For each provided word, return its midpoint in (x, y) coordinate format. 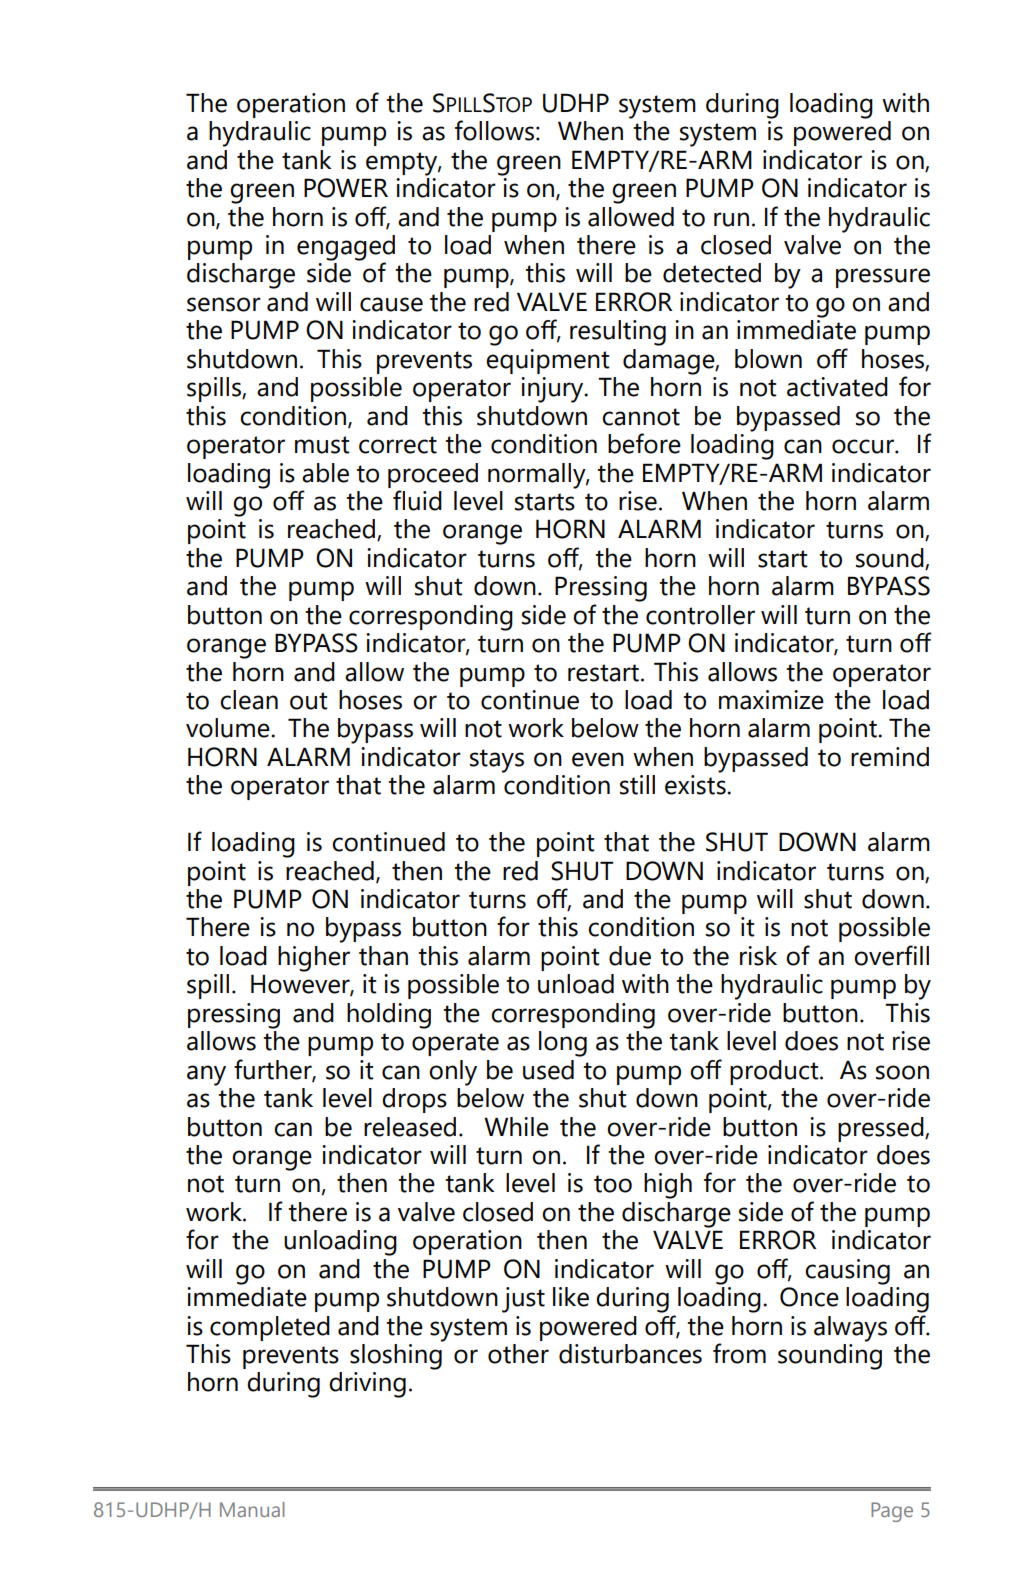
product (775, 1072)
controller (700, 615)
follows (494, 130)
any (206, 1075)
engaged (346, 249)
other (518, 1354)
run (731, 219)
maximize (771, 700)
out (309, 701)
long (563, 1044)
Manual (252, 1509)
